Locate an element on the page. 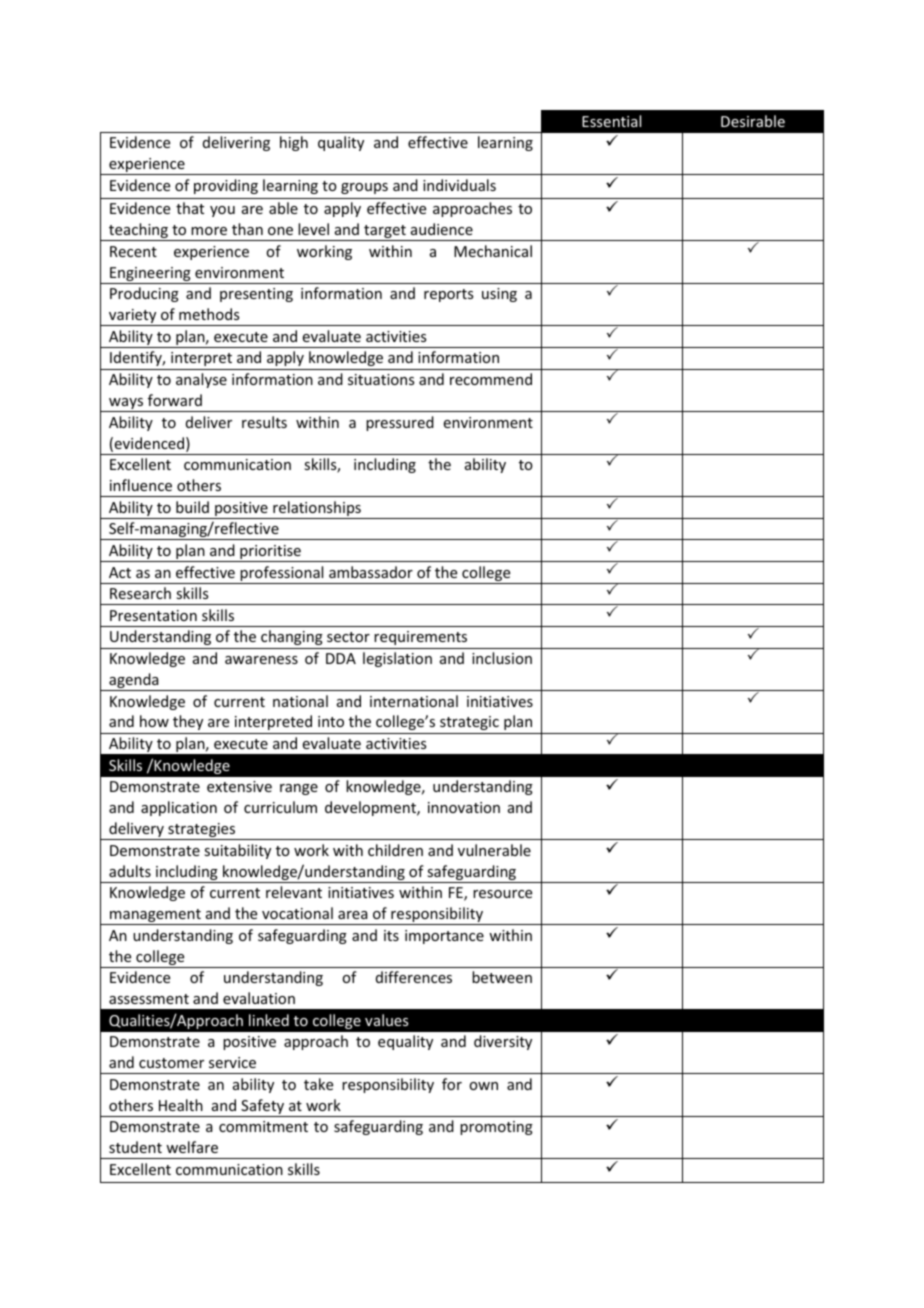 This document has height=1308, width=924. Health is located at coordinates (181, 1105).
